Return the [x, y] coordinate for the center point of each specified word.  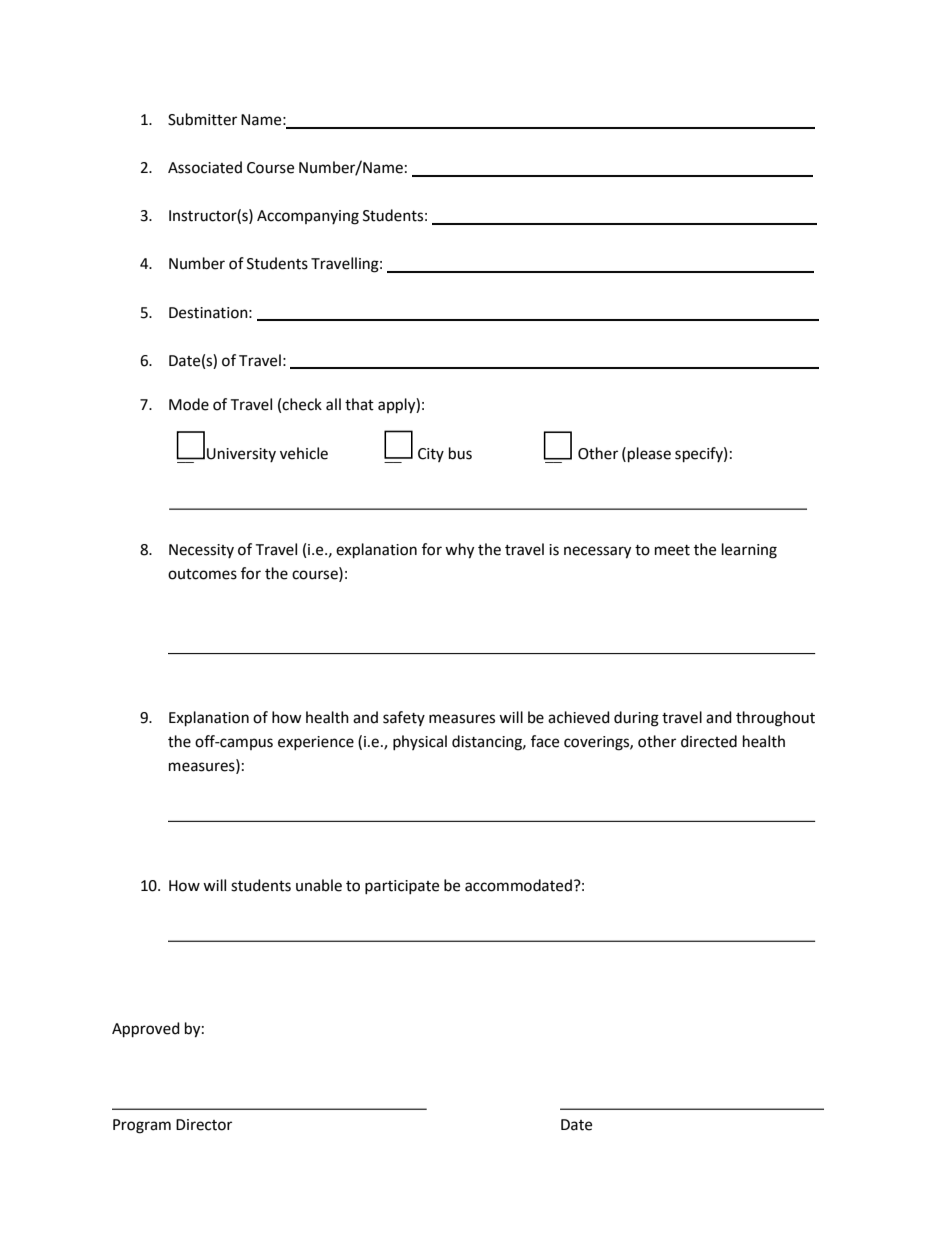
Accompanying [308, 217]
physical [420, 742]
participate [402, 887]
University [241, 455]
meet [672, 550]
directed [709, 741]
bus [460, 453]
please [649, 455]
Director [204, 1125]
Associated [205, 167]
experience [316, 743]
